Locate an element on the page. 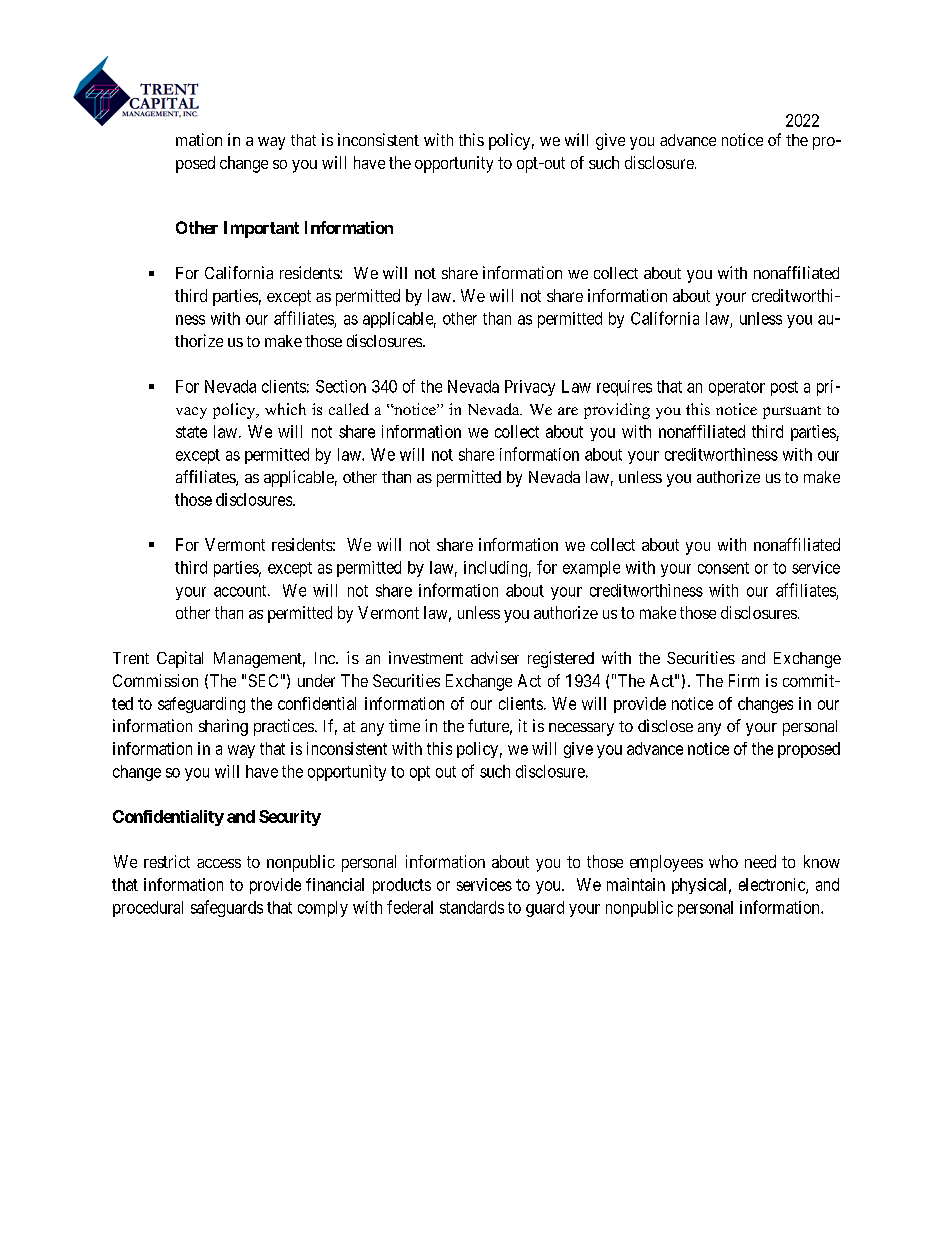  electronic is located at coordinates (773, 885).
